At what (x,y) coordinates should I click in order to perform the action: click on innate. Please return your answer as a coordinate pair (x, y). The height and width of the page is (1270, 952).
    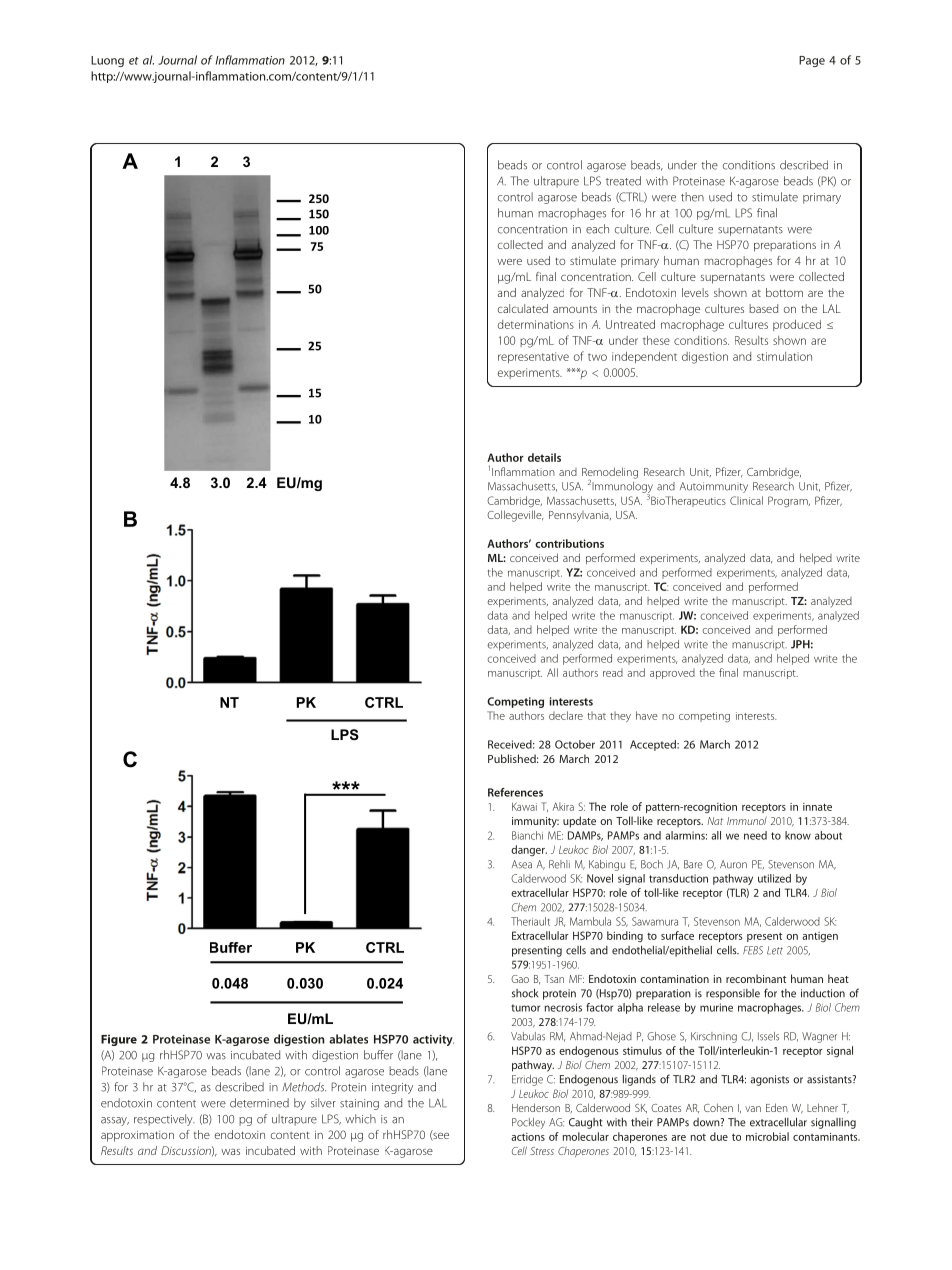
    Looking at the image, I should click on (817, 807).
